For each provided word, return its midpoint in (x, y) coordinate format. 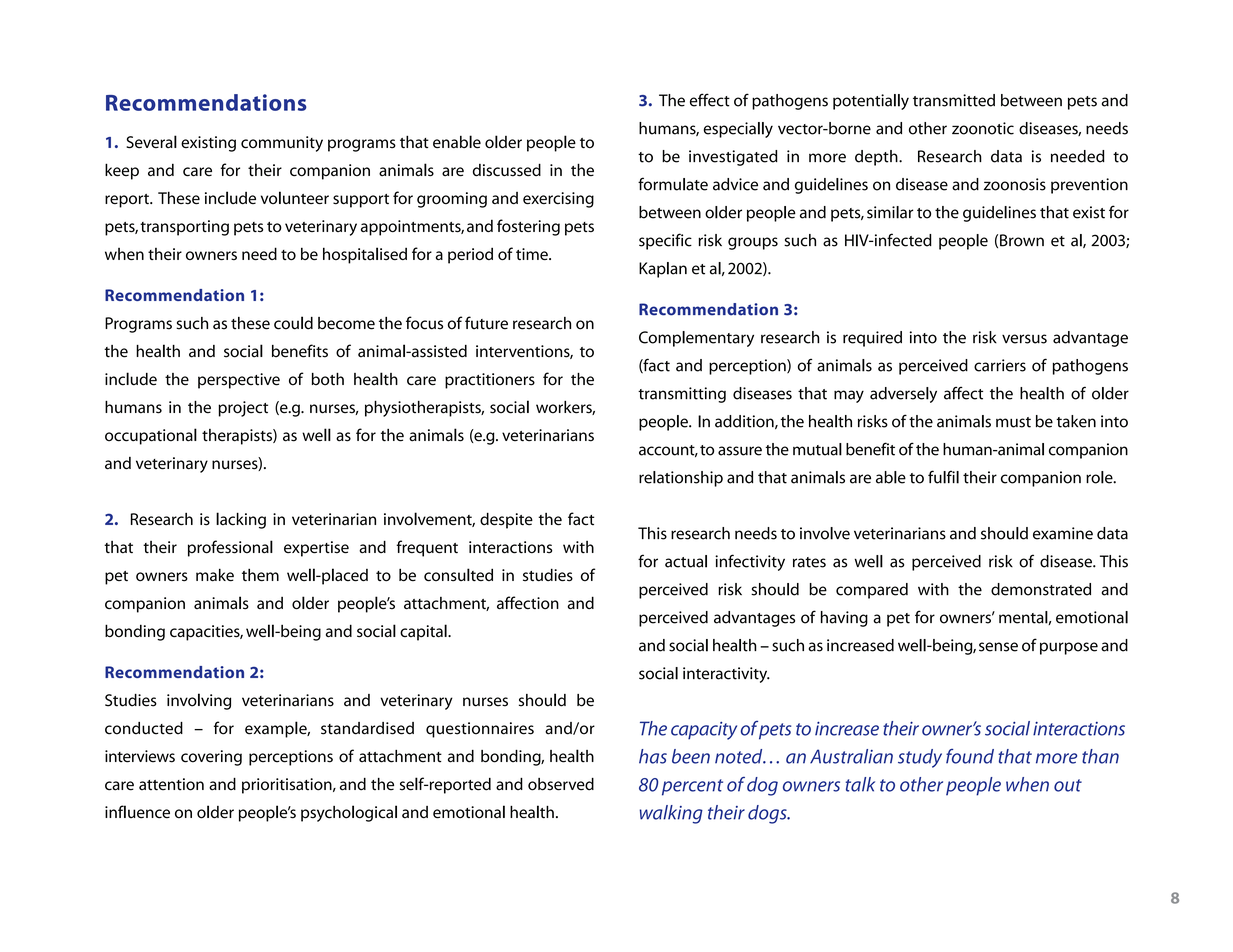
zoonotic (983, 128)
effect (710, 100)
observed (561, 784)
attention (171, 784)
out (1068, 785)
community (282, 144)
